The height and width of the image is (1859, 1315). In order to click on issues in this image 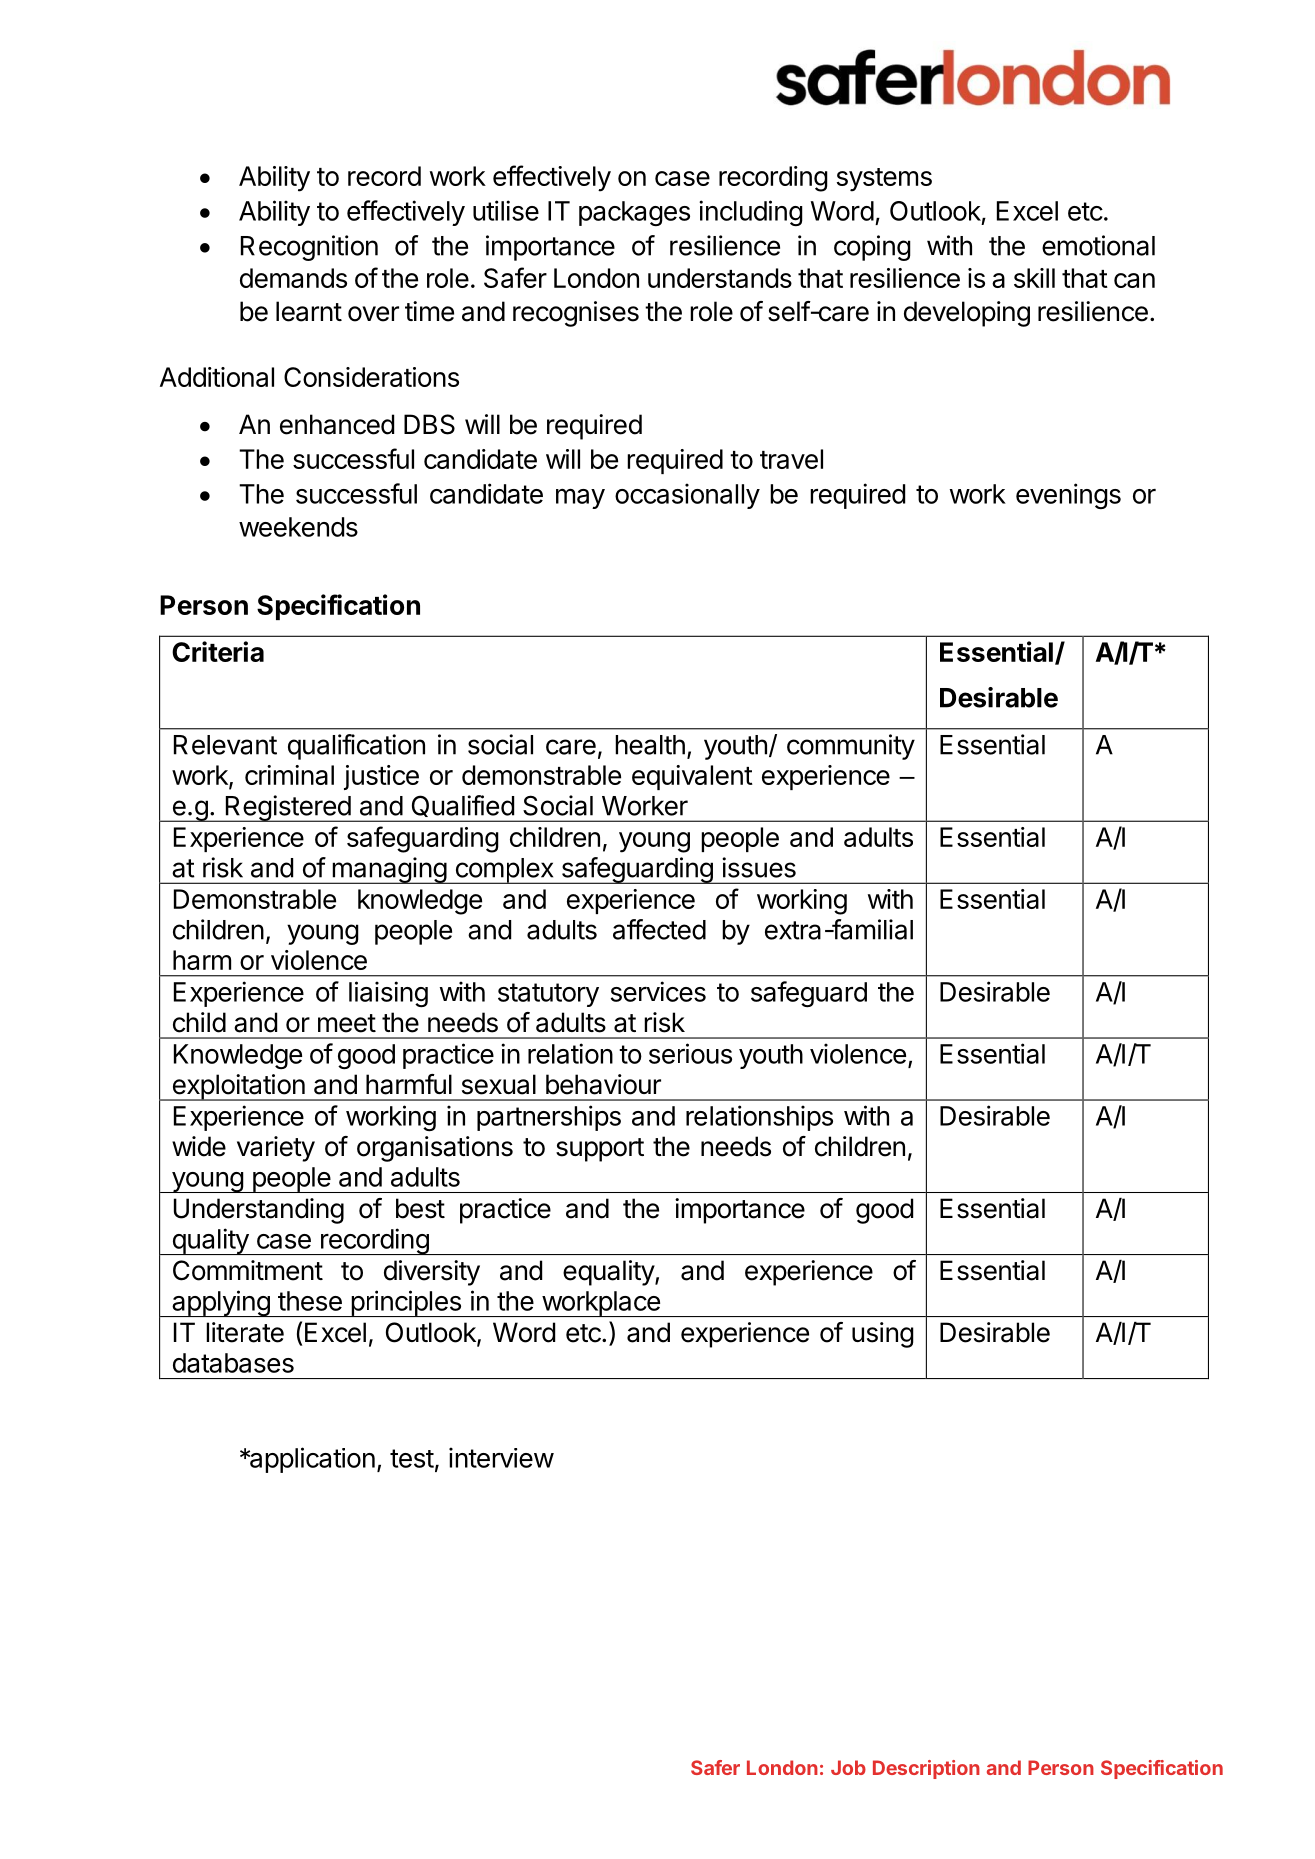, I will do `click(759, 867)`.
